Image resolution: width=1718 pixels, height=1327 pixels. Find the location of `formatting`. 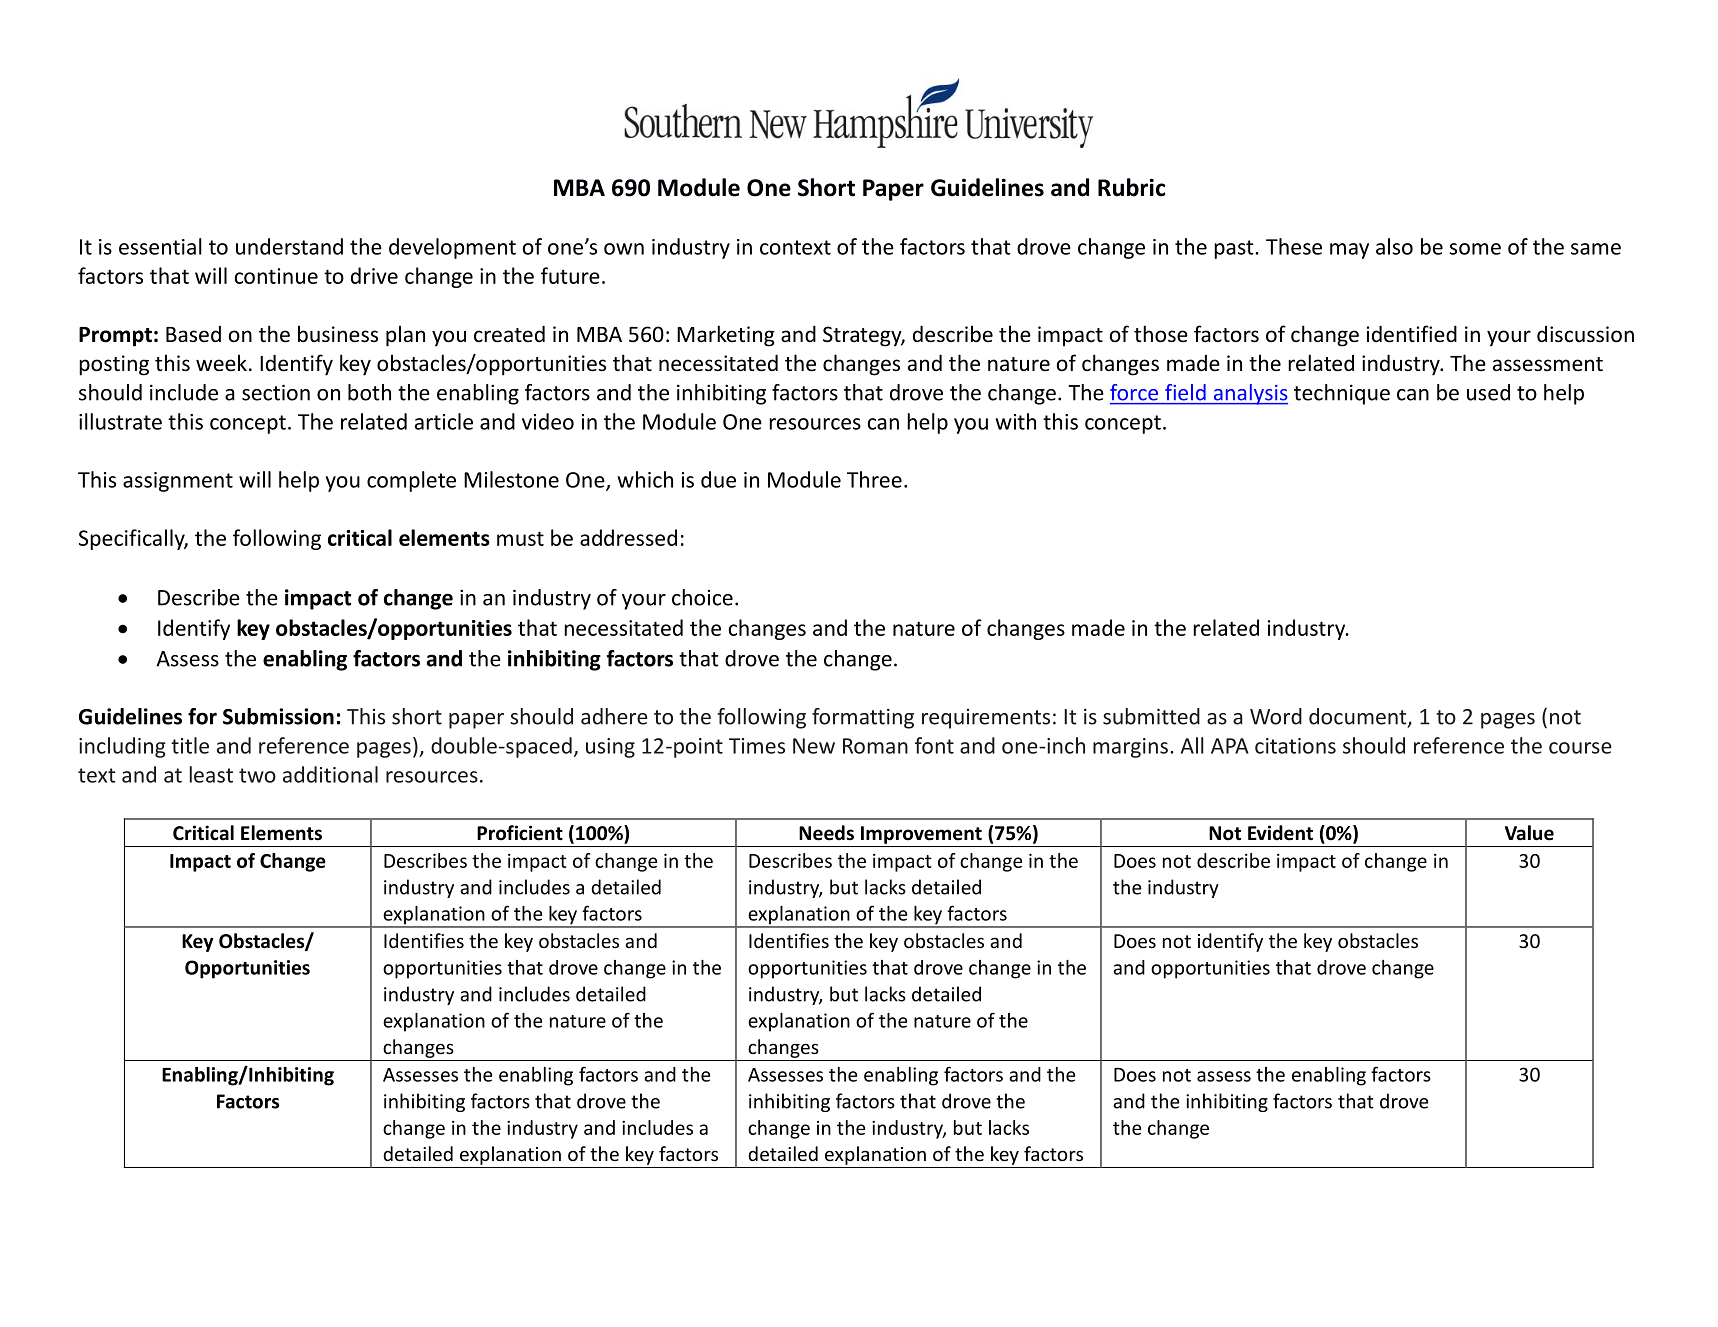

formatting is located at coordinates (863, 718).
